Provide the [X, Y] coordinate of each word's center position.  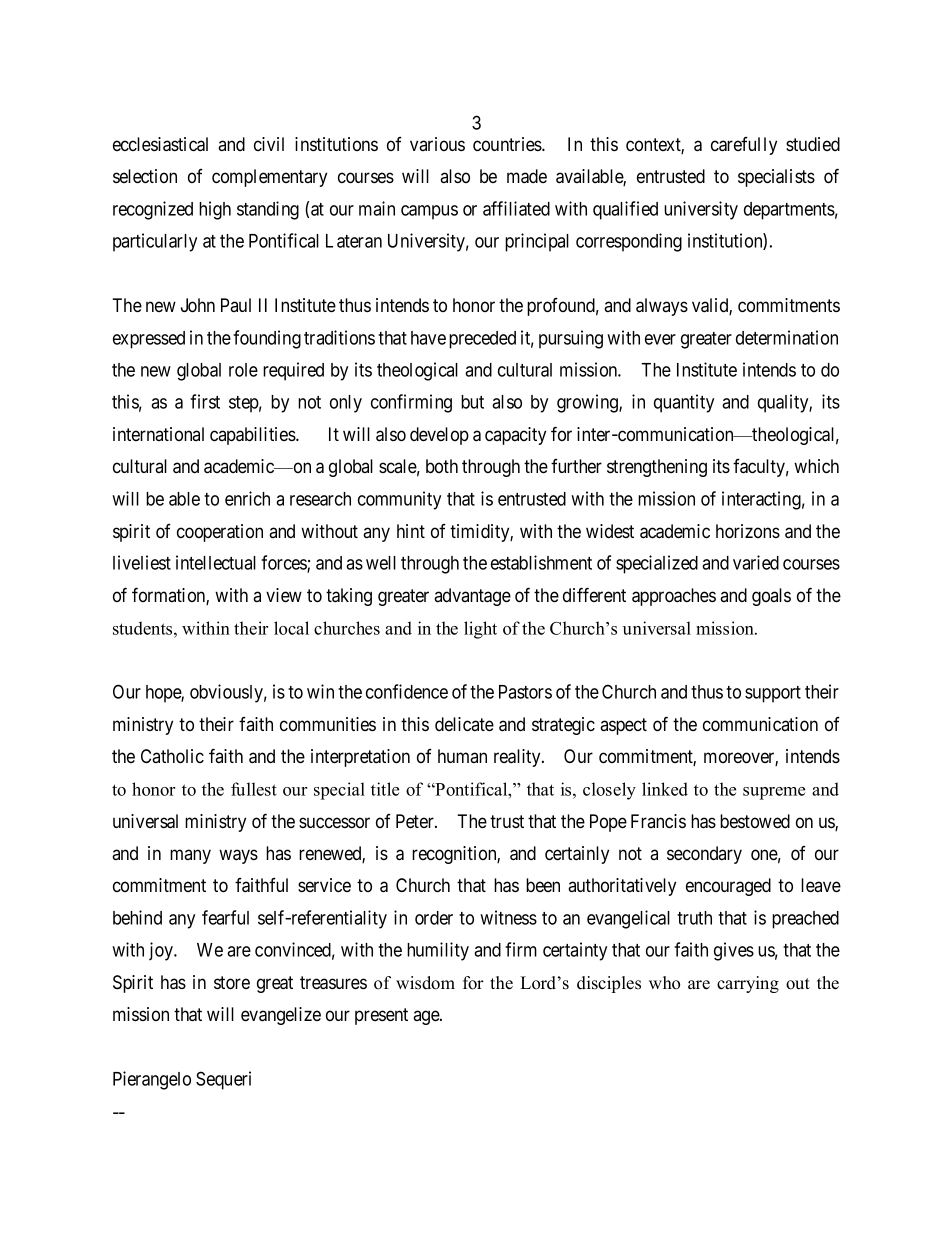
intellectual [216, 562]
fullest [254, 789]
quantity [684, 403]
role [243, 370]
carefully [744, 146]
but [472, 402]
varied [756, 562]
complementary [269, 178]
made [527, 176]
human [462, 756]
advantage [472, 597]
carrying [748, 984]
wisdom [425, 983]
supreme [774, 793]
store [232, 983]
